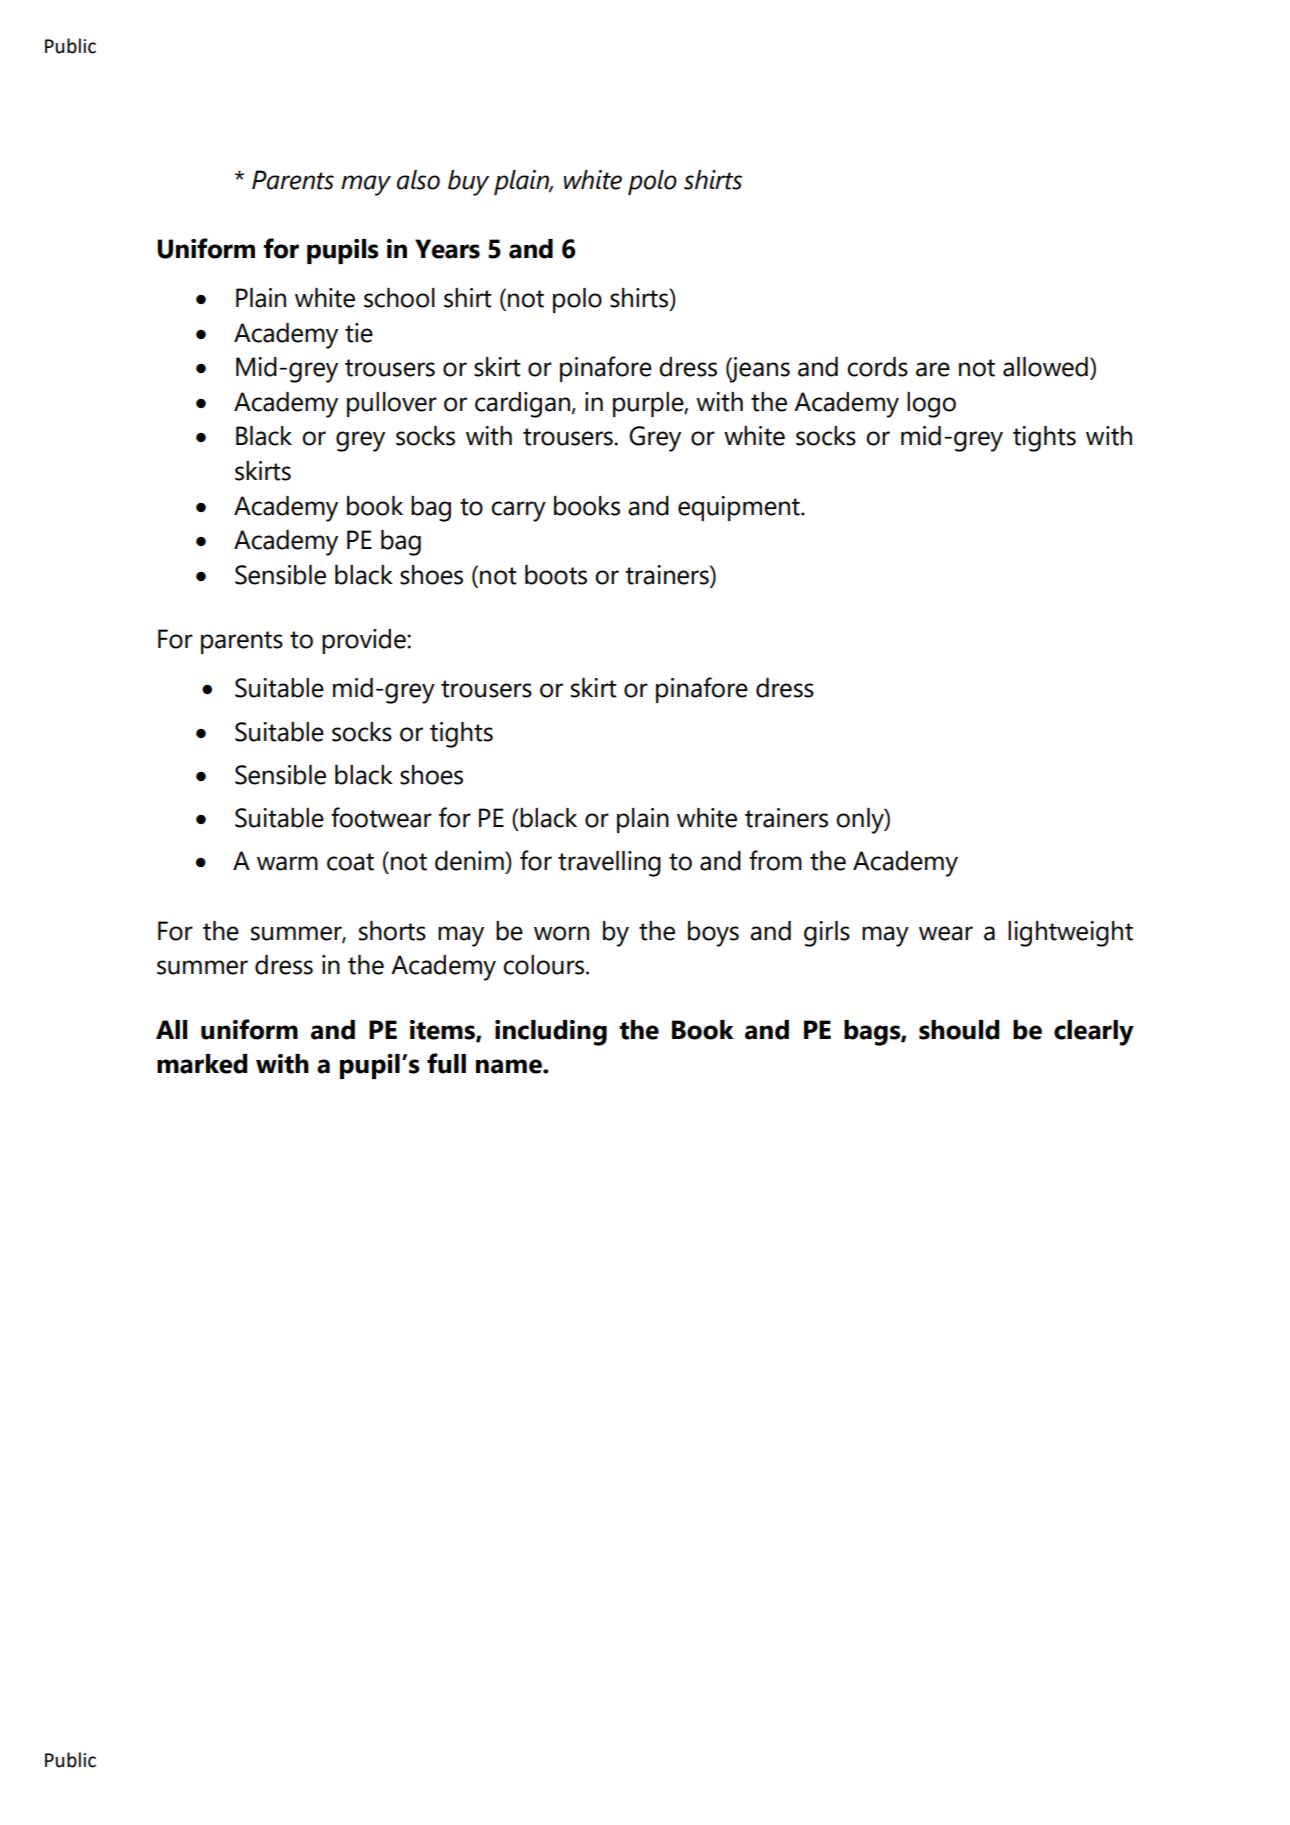  What do you see at coordinates (202, 1064) in the screenshot?
I see `marked` at bounding box center [202, 1064].
